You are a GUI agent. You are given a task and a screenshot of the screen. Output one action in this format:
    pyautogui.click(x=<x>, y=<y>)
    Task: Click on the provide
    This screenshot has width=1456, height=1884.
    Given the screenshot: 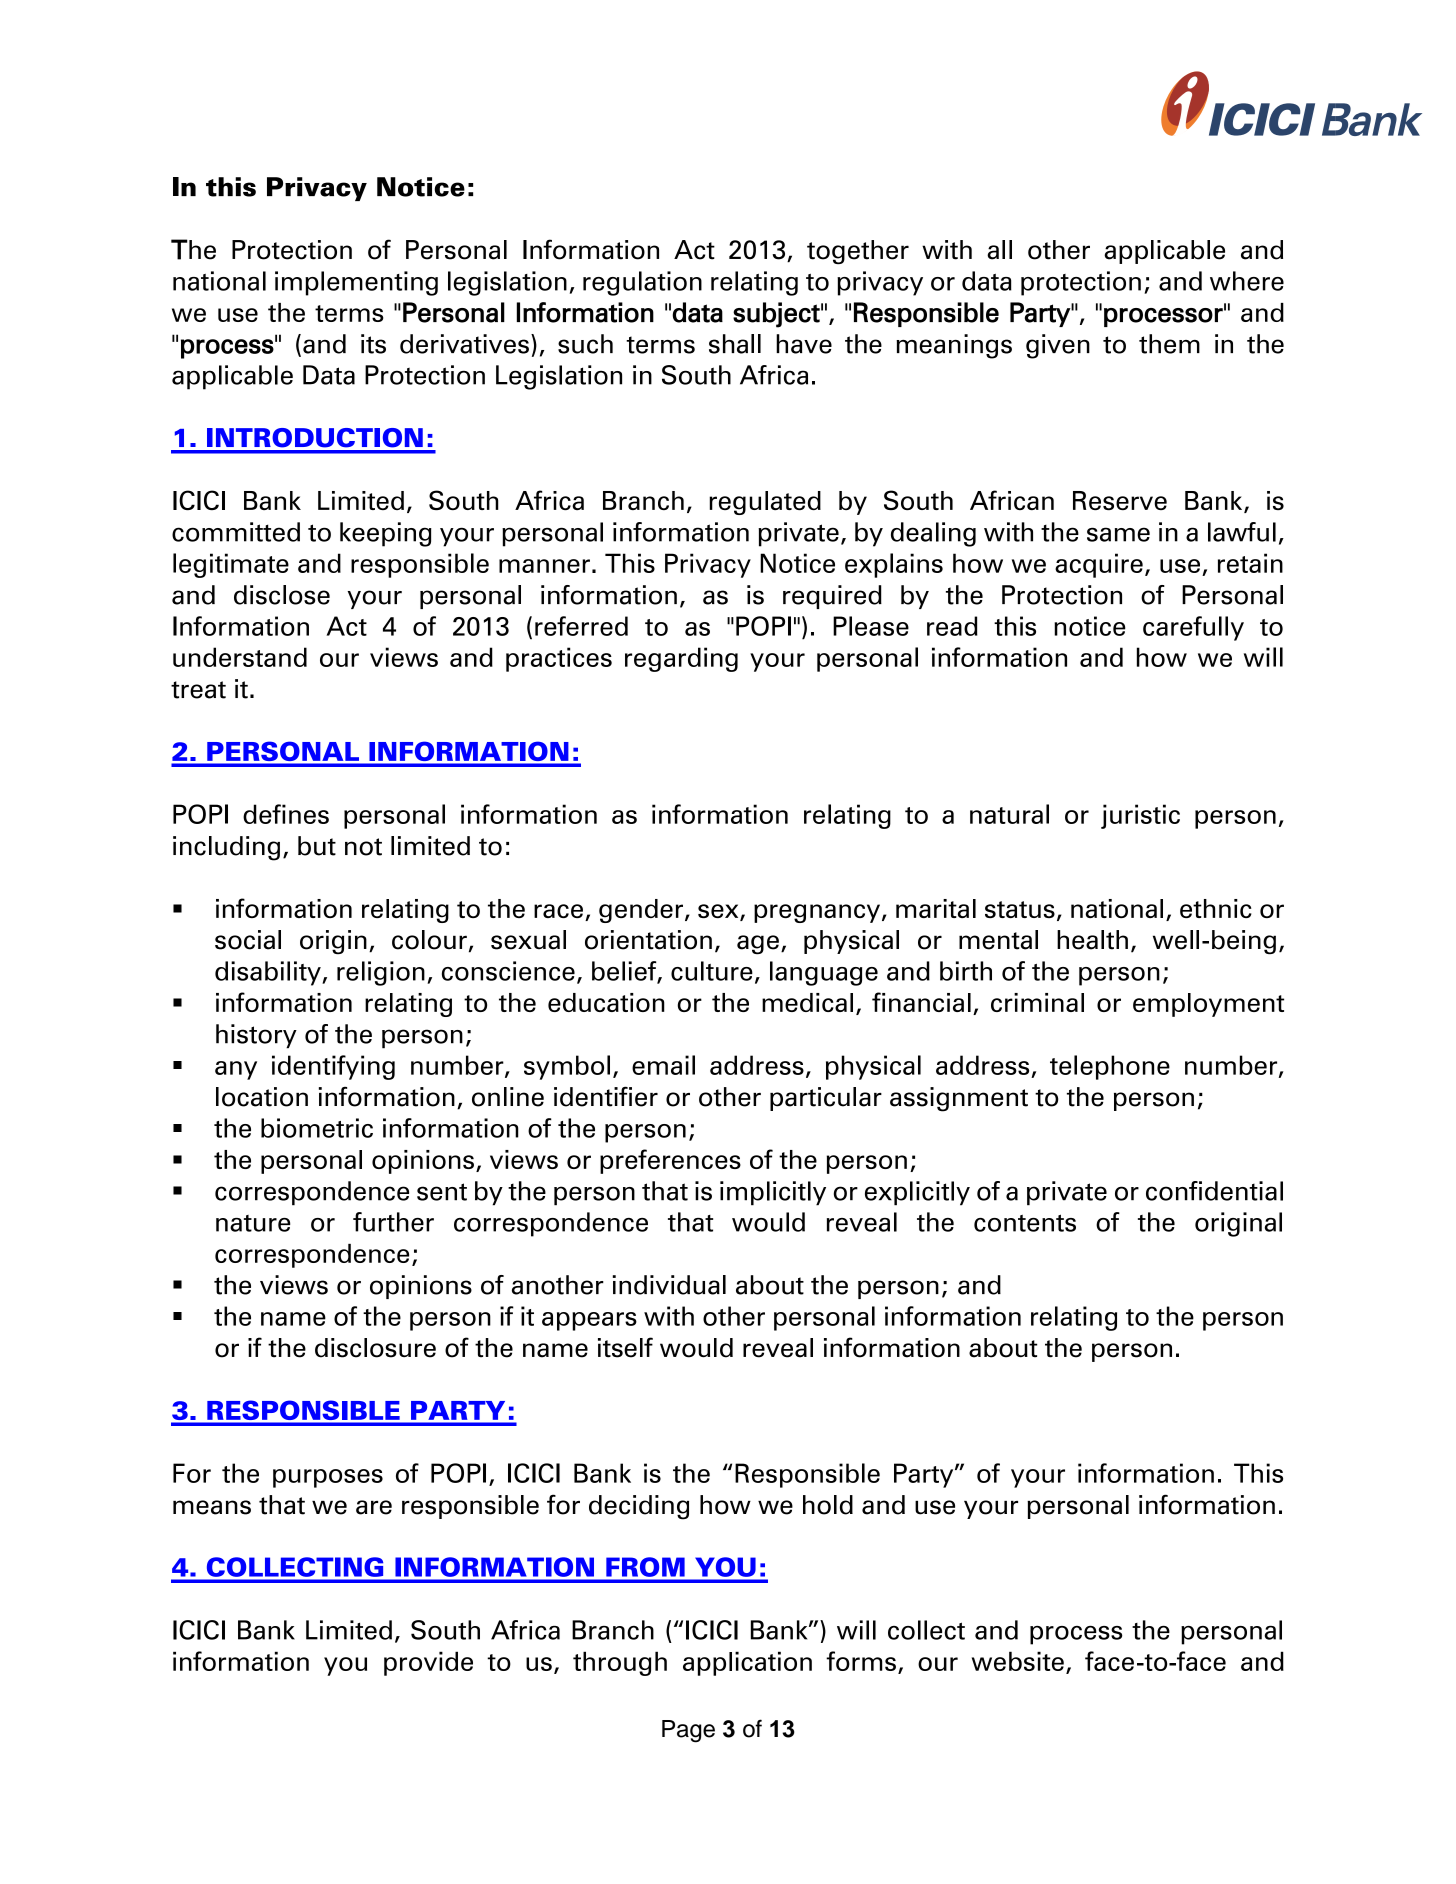 What is the action you would take?
    pyautogui.click(x=428, y=1663)
